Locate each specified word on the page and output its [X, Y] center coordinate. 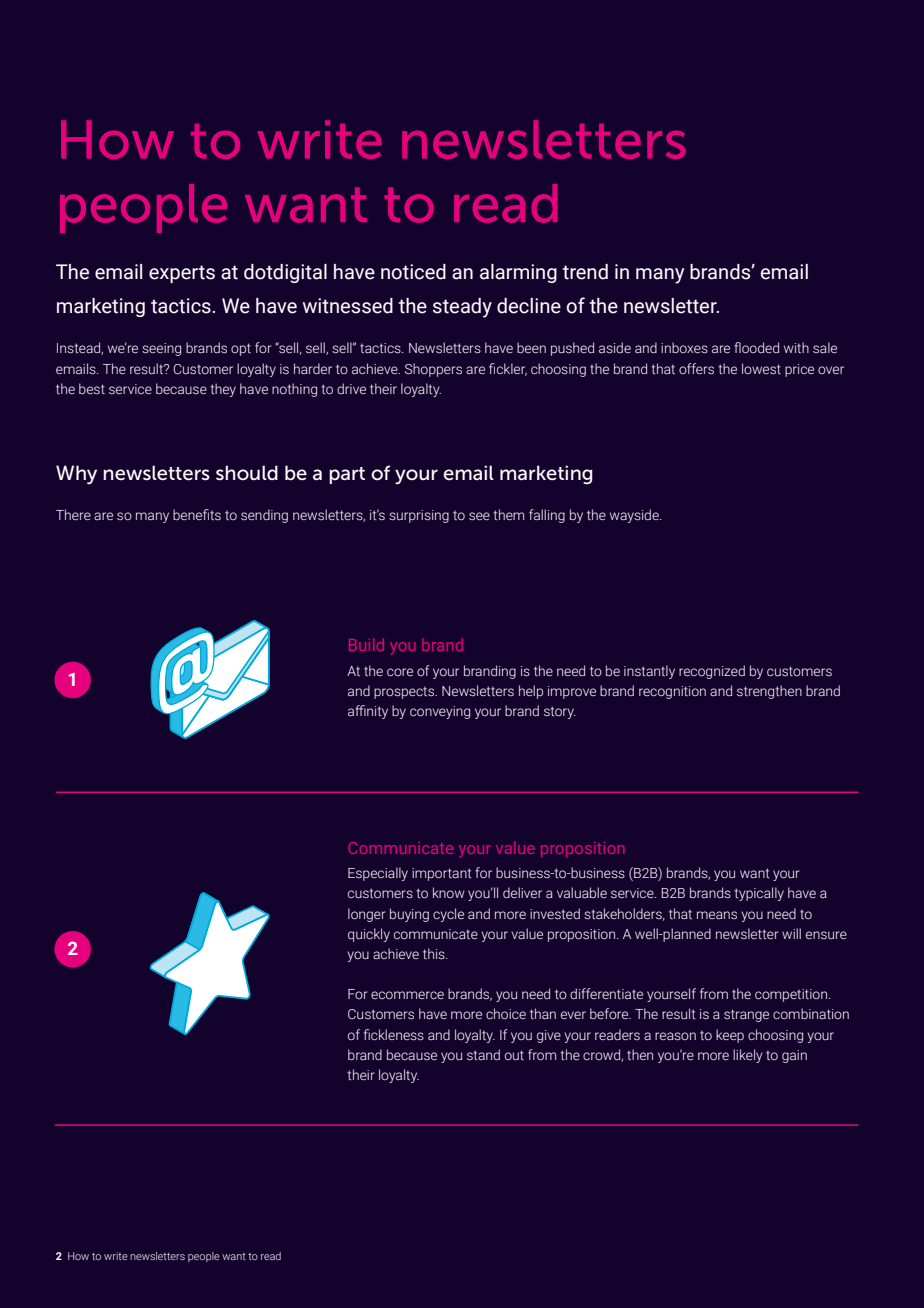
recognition [672, 692]
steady [462, 308]
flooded [756, 347]
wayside [635, 516]
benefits [197, 514]
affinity [368, 712]
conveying [440, 712]
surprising [419, 516]
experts [182, 274]
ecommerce [407, 995]
